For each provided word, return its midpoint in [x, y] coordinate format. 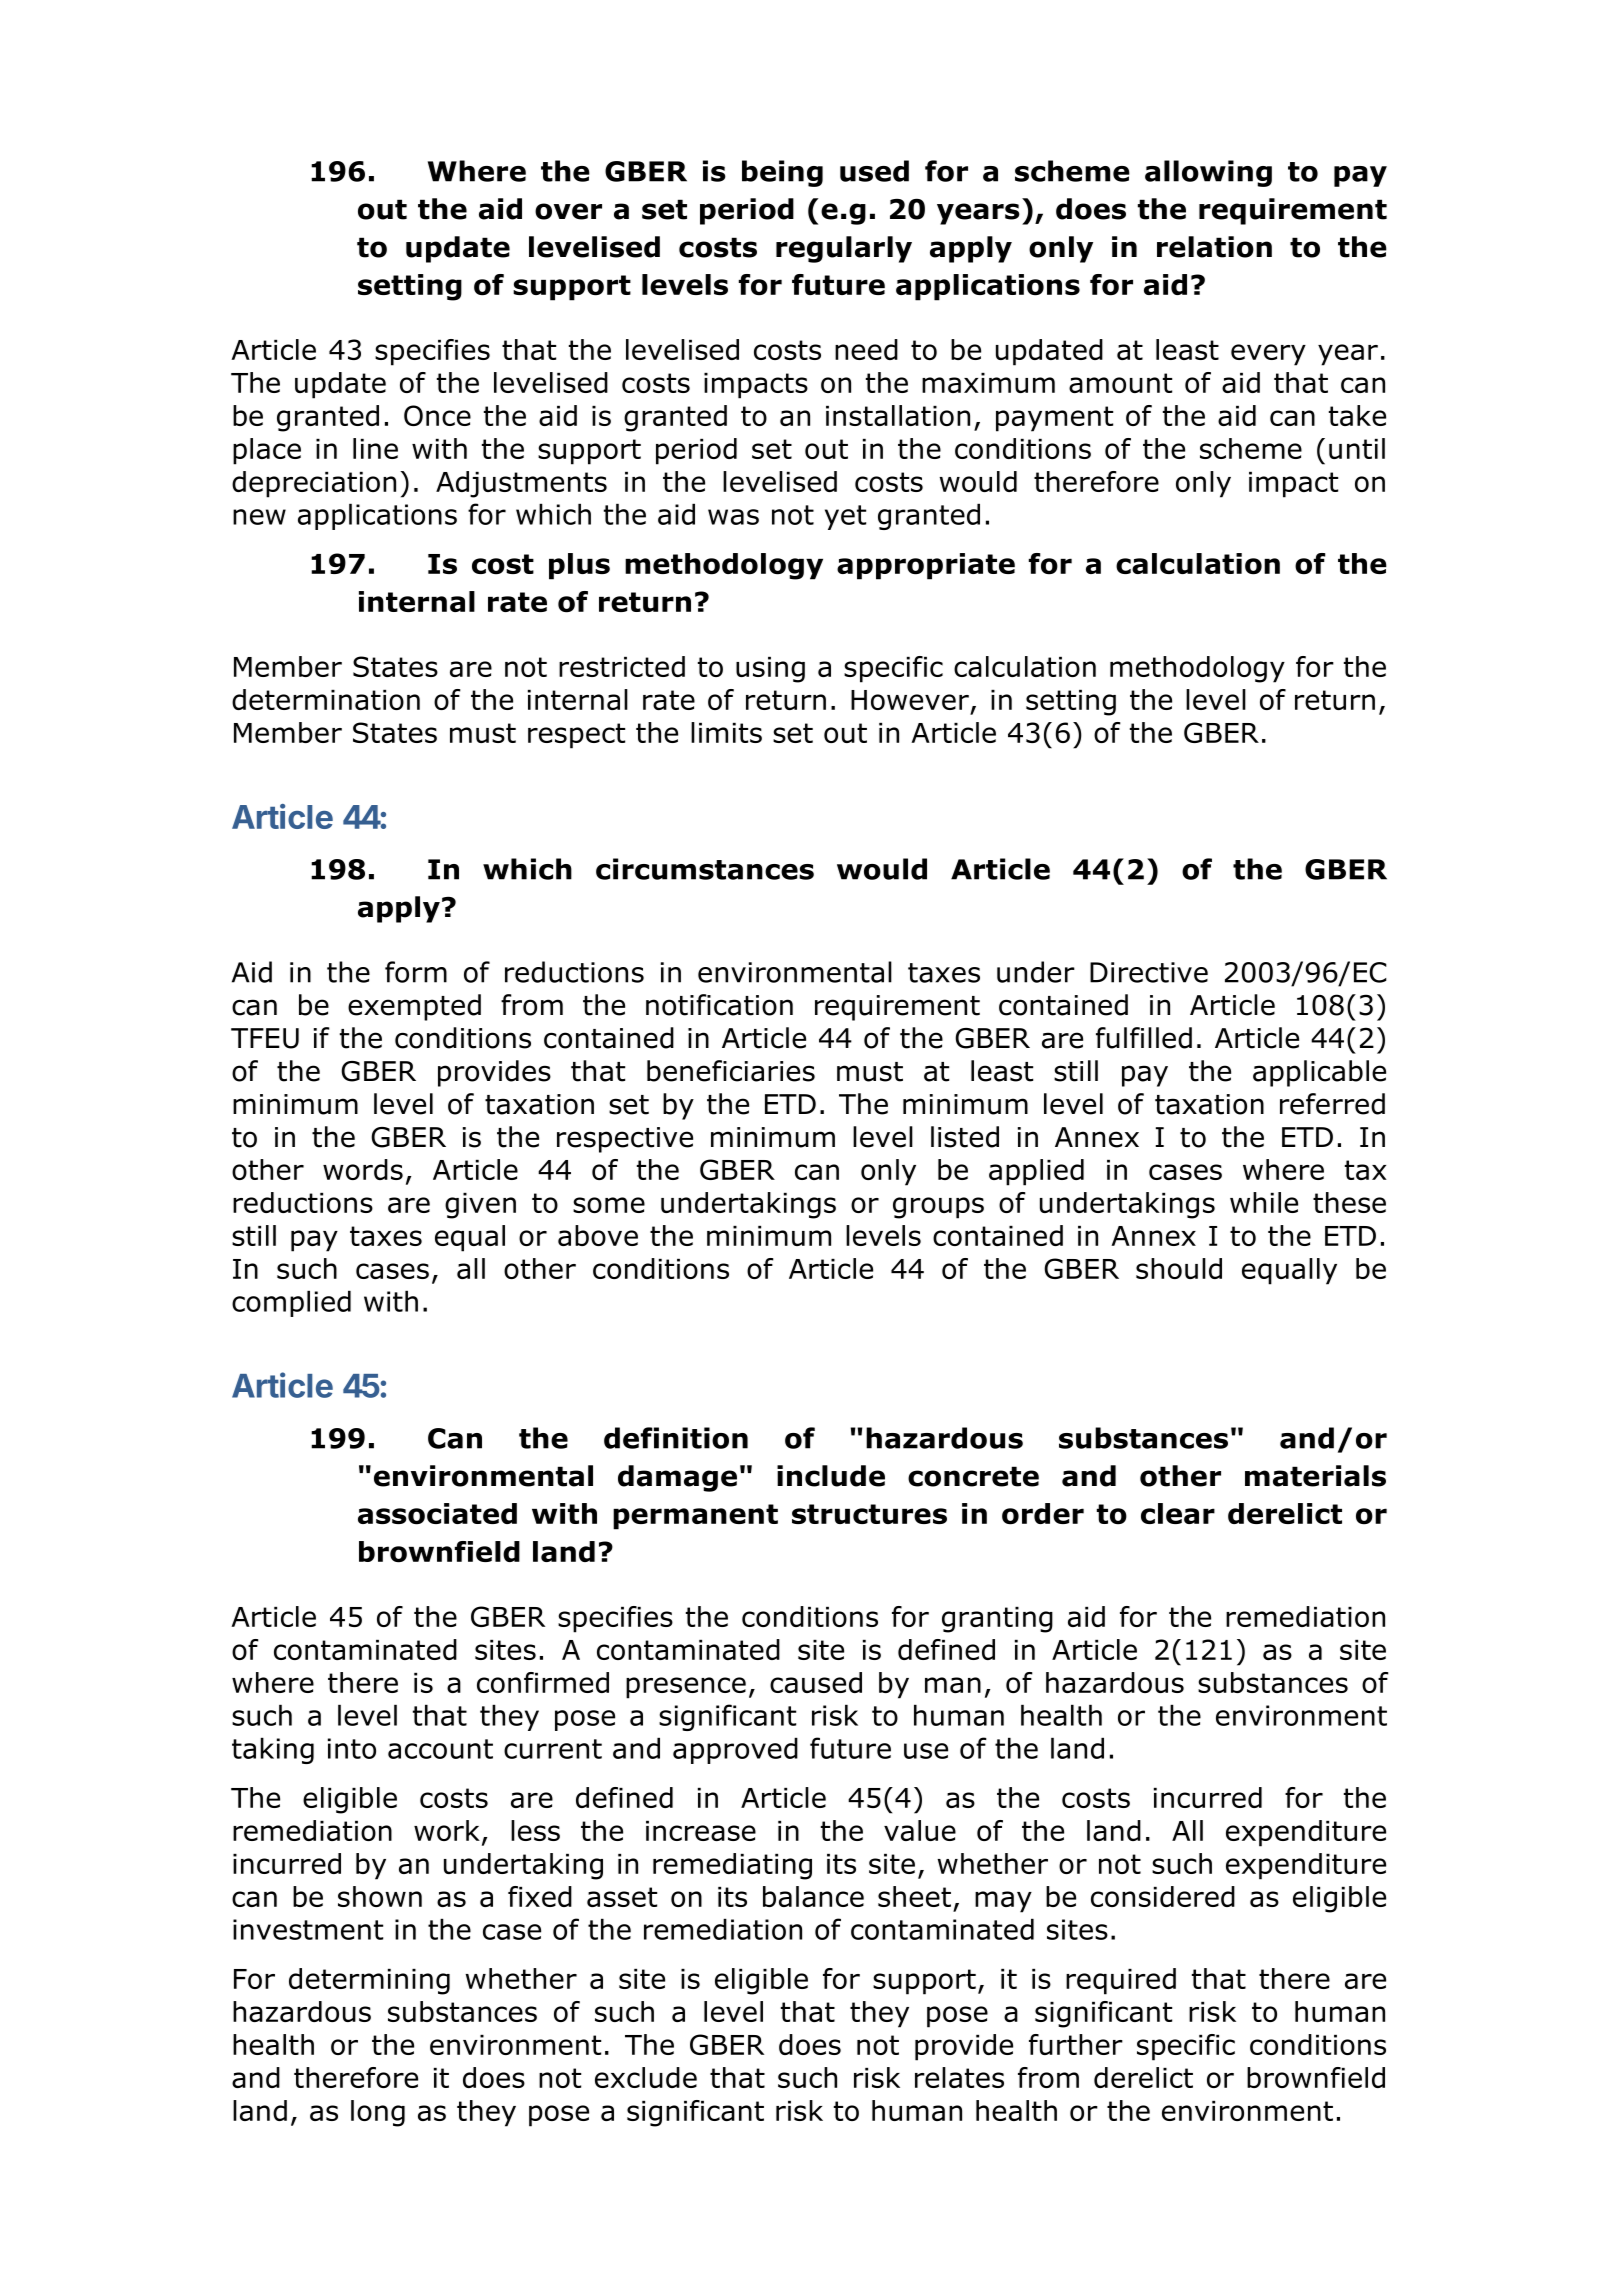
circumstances [705, 869]
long [378, 2113]
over [568, 211]
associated [437, 1514]
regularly [844, 249]
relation [1214, 247]
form [416, 972]
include [831, 1476]
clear [1178, 1513]
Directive [1149, 972]
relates [959, 2077]
